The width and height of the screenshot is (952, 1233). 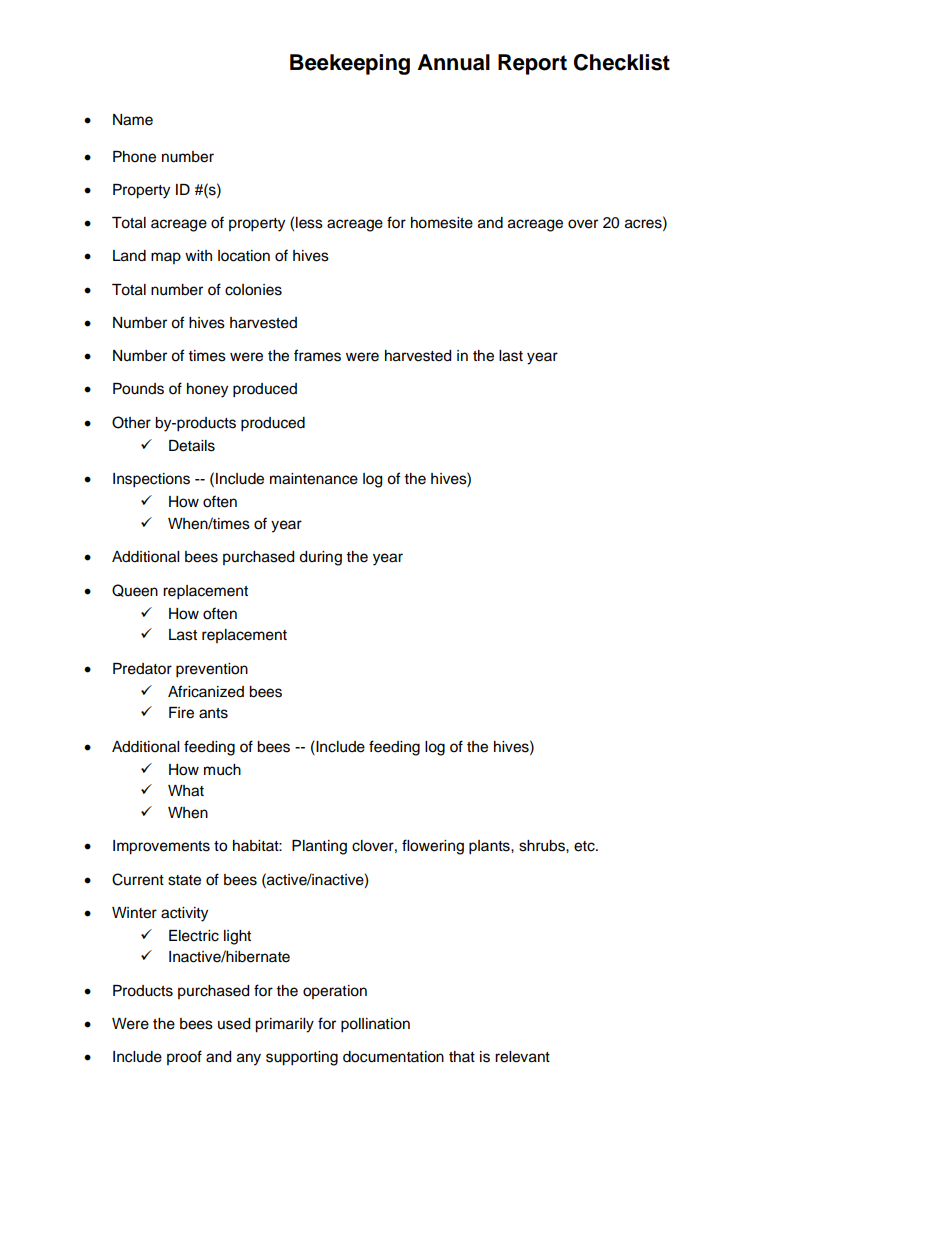 I want to click on during, so click(x=320, y=558).
